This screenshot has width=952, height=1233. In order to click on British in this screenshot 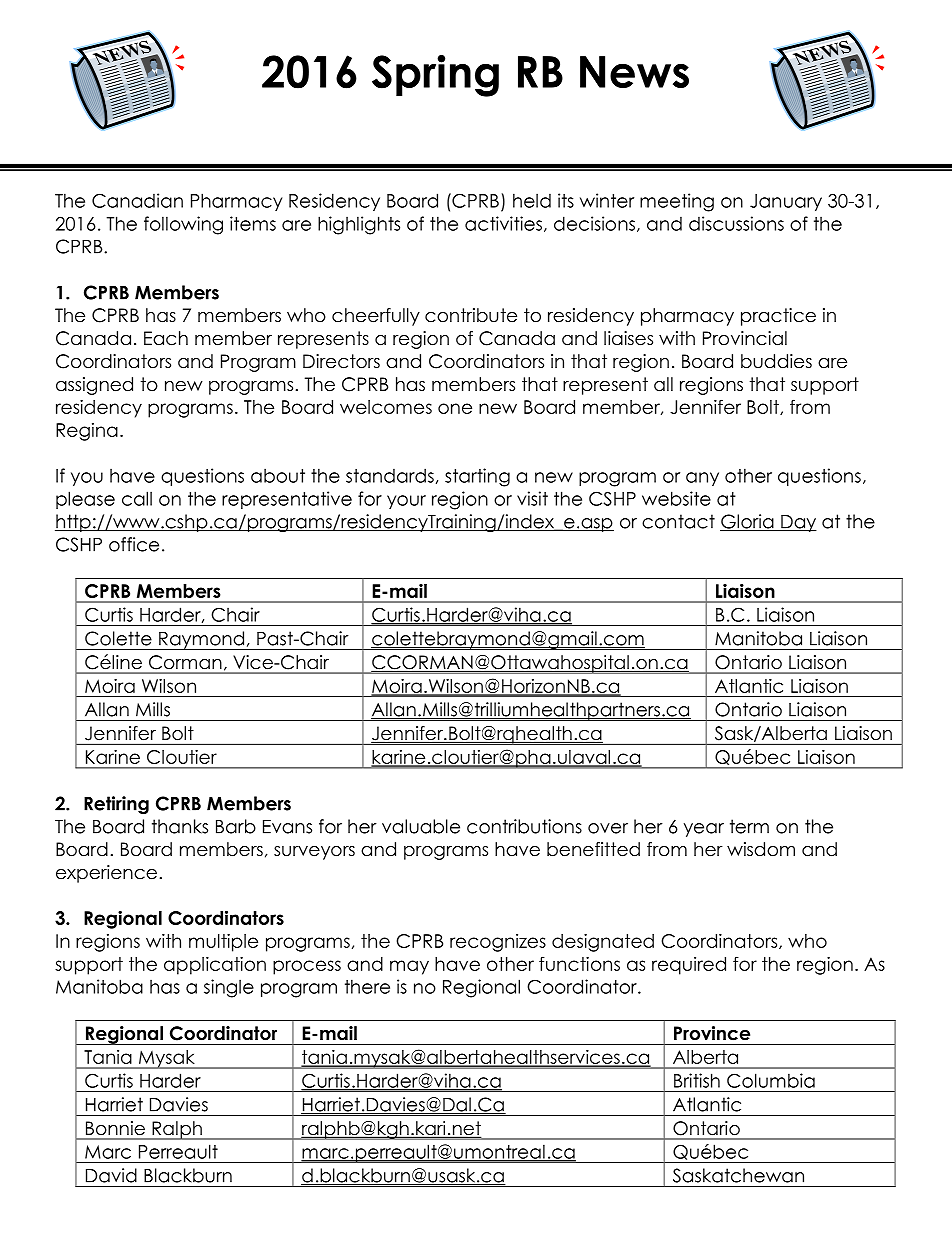, I will do `click(697, 1080)`.
